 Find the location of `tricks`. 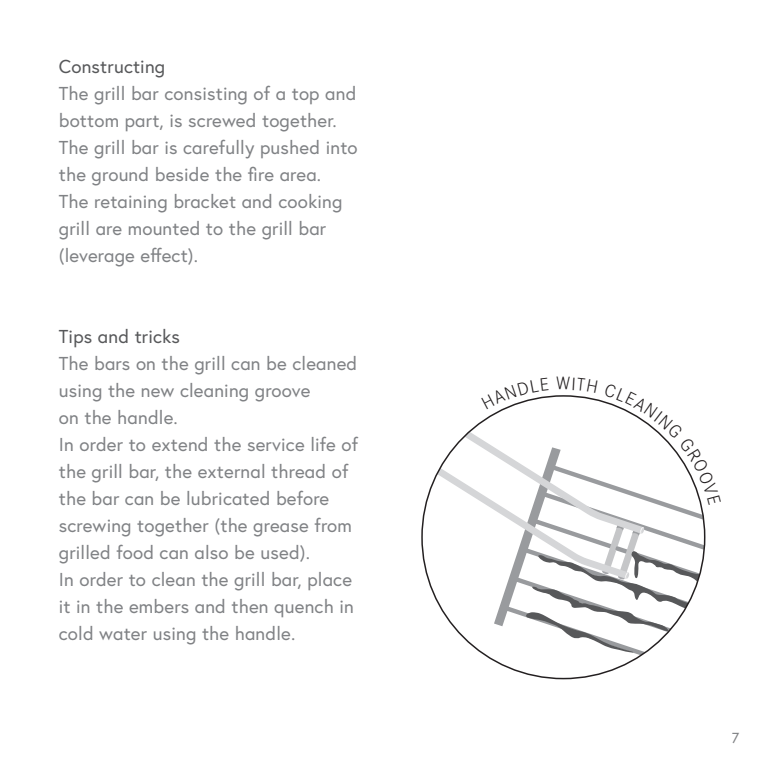

tricks is located at coordinates (157, 336).
